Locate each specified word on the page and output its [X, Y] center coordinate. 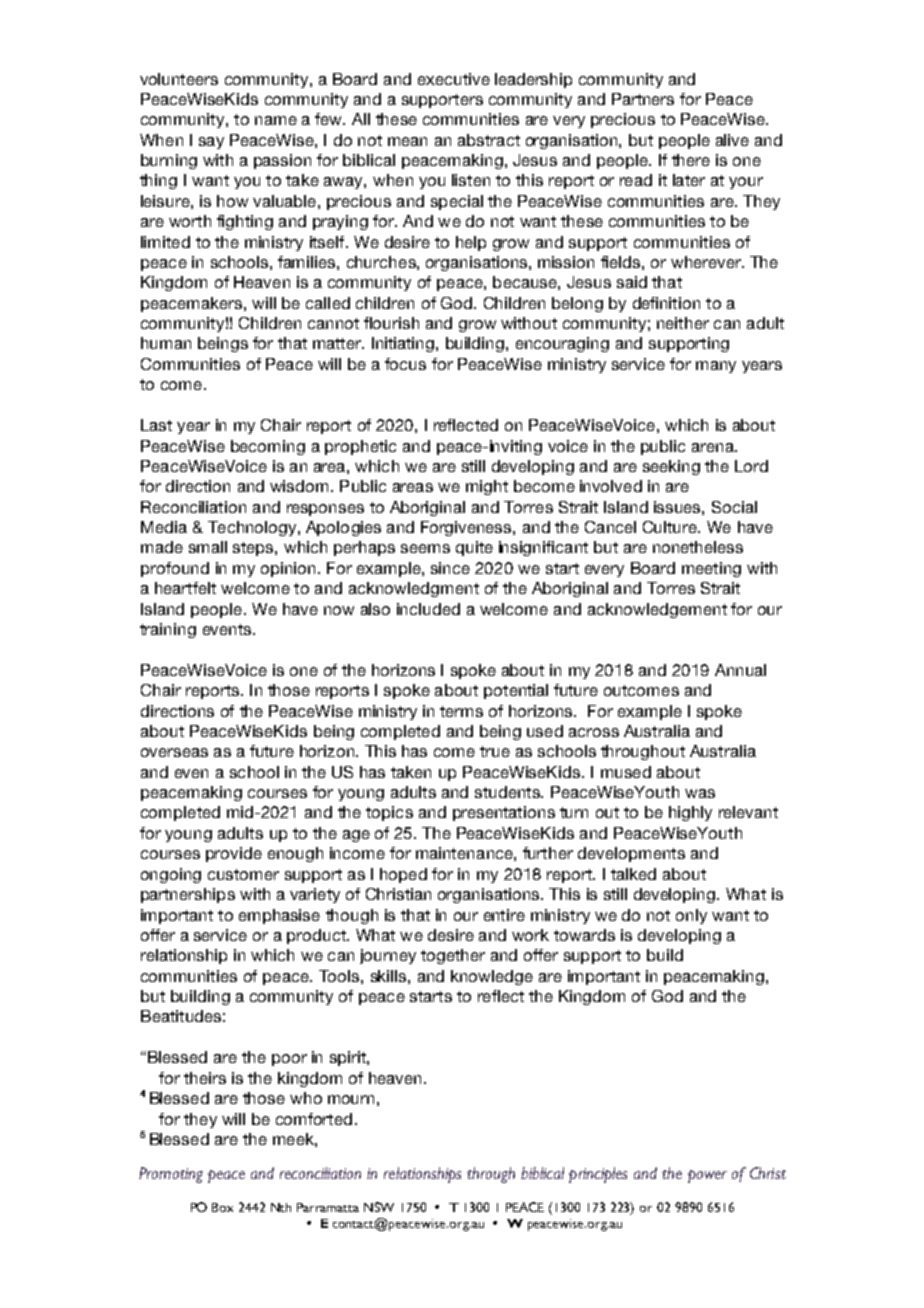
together [453, 956]
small [208, 547]
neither [683, 323]
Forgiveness [467, 528]
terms [461, 711]
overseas [174, 752]
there [691, 160]
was [700, 793]
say [211, 143]
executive [454, 79]
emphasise [279, 916]
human [166, 343]
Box [222, 1207]
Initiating [404, 344]
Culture [671, 527]
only [691, 916]
